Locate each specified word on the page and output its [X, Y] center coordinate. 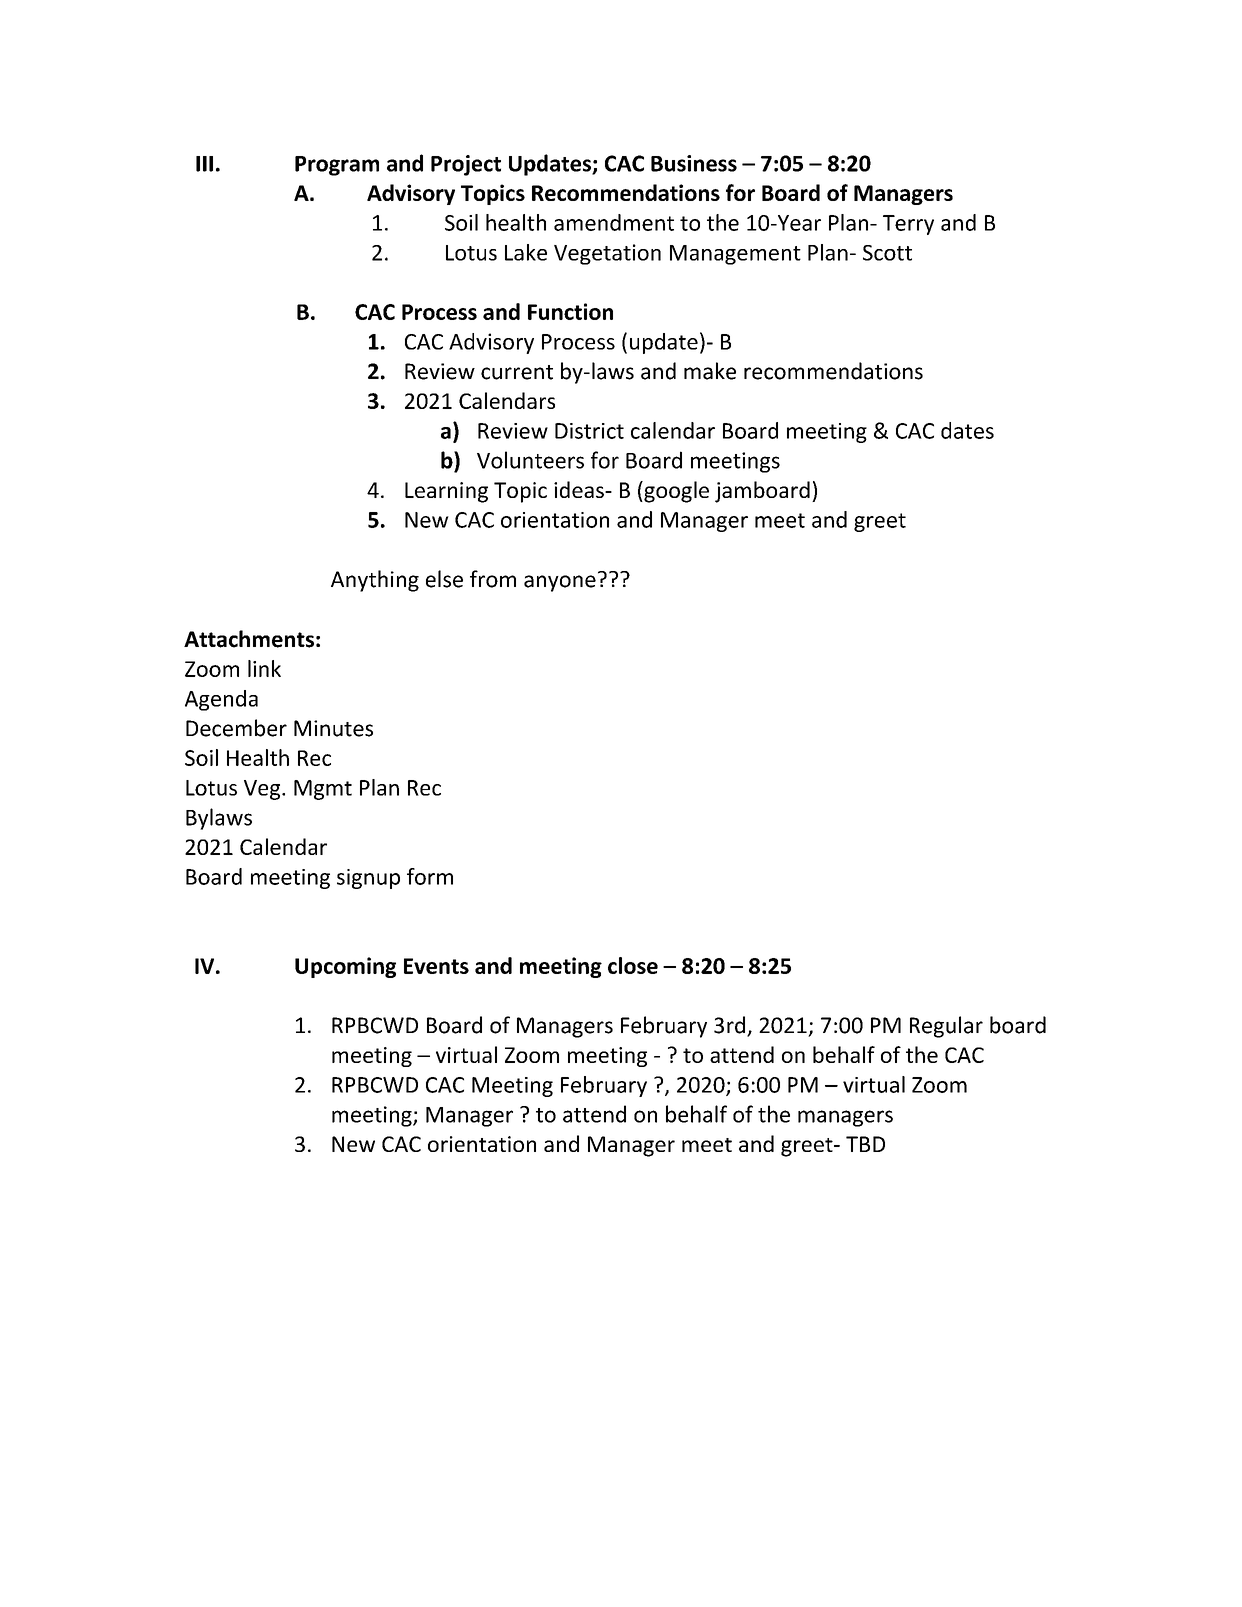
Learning [446, 492]
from [493, 579]
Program [337, 166]
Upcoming [345, 967]
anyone [560, 583]
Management [735, 255]
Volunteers [530, 460]
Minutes [333, 728]
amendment [614, 222]
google [675, 492]
